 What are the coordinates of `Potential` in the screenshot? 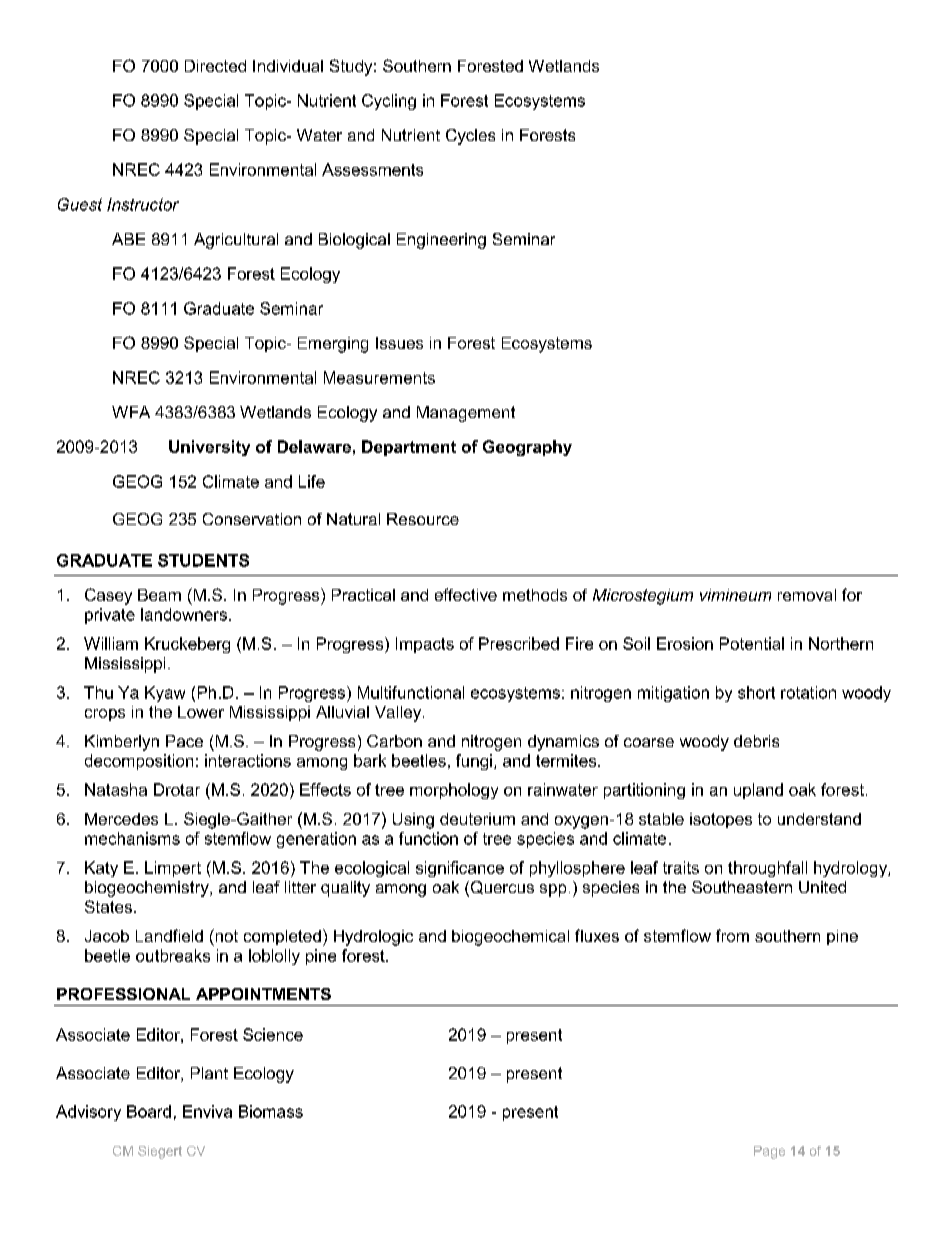 It's located at (752, 643).
